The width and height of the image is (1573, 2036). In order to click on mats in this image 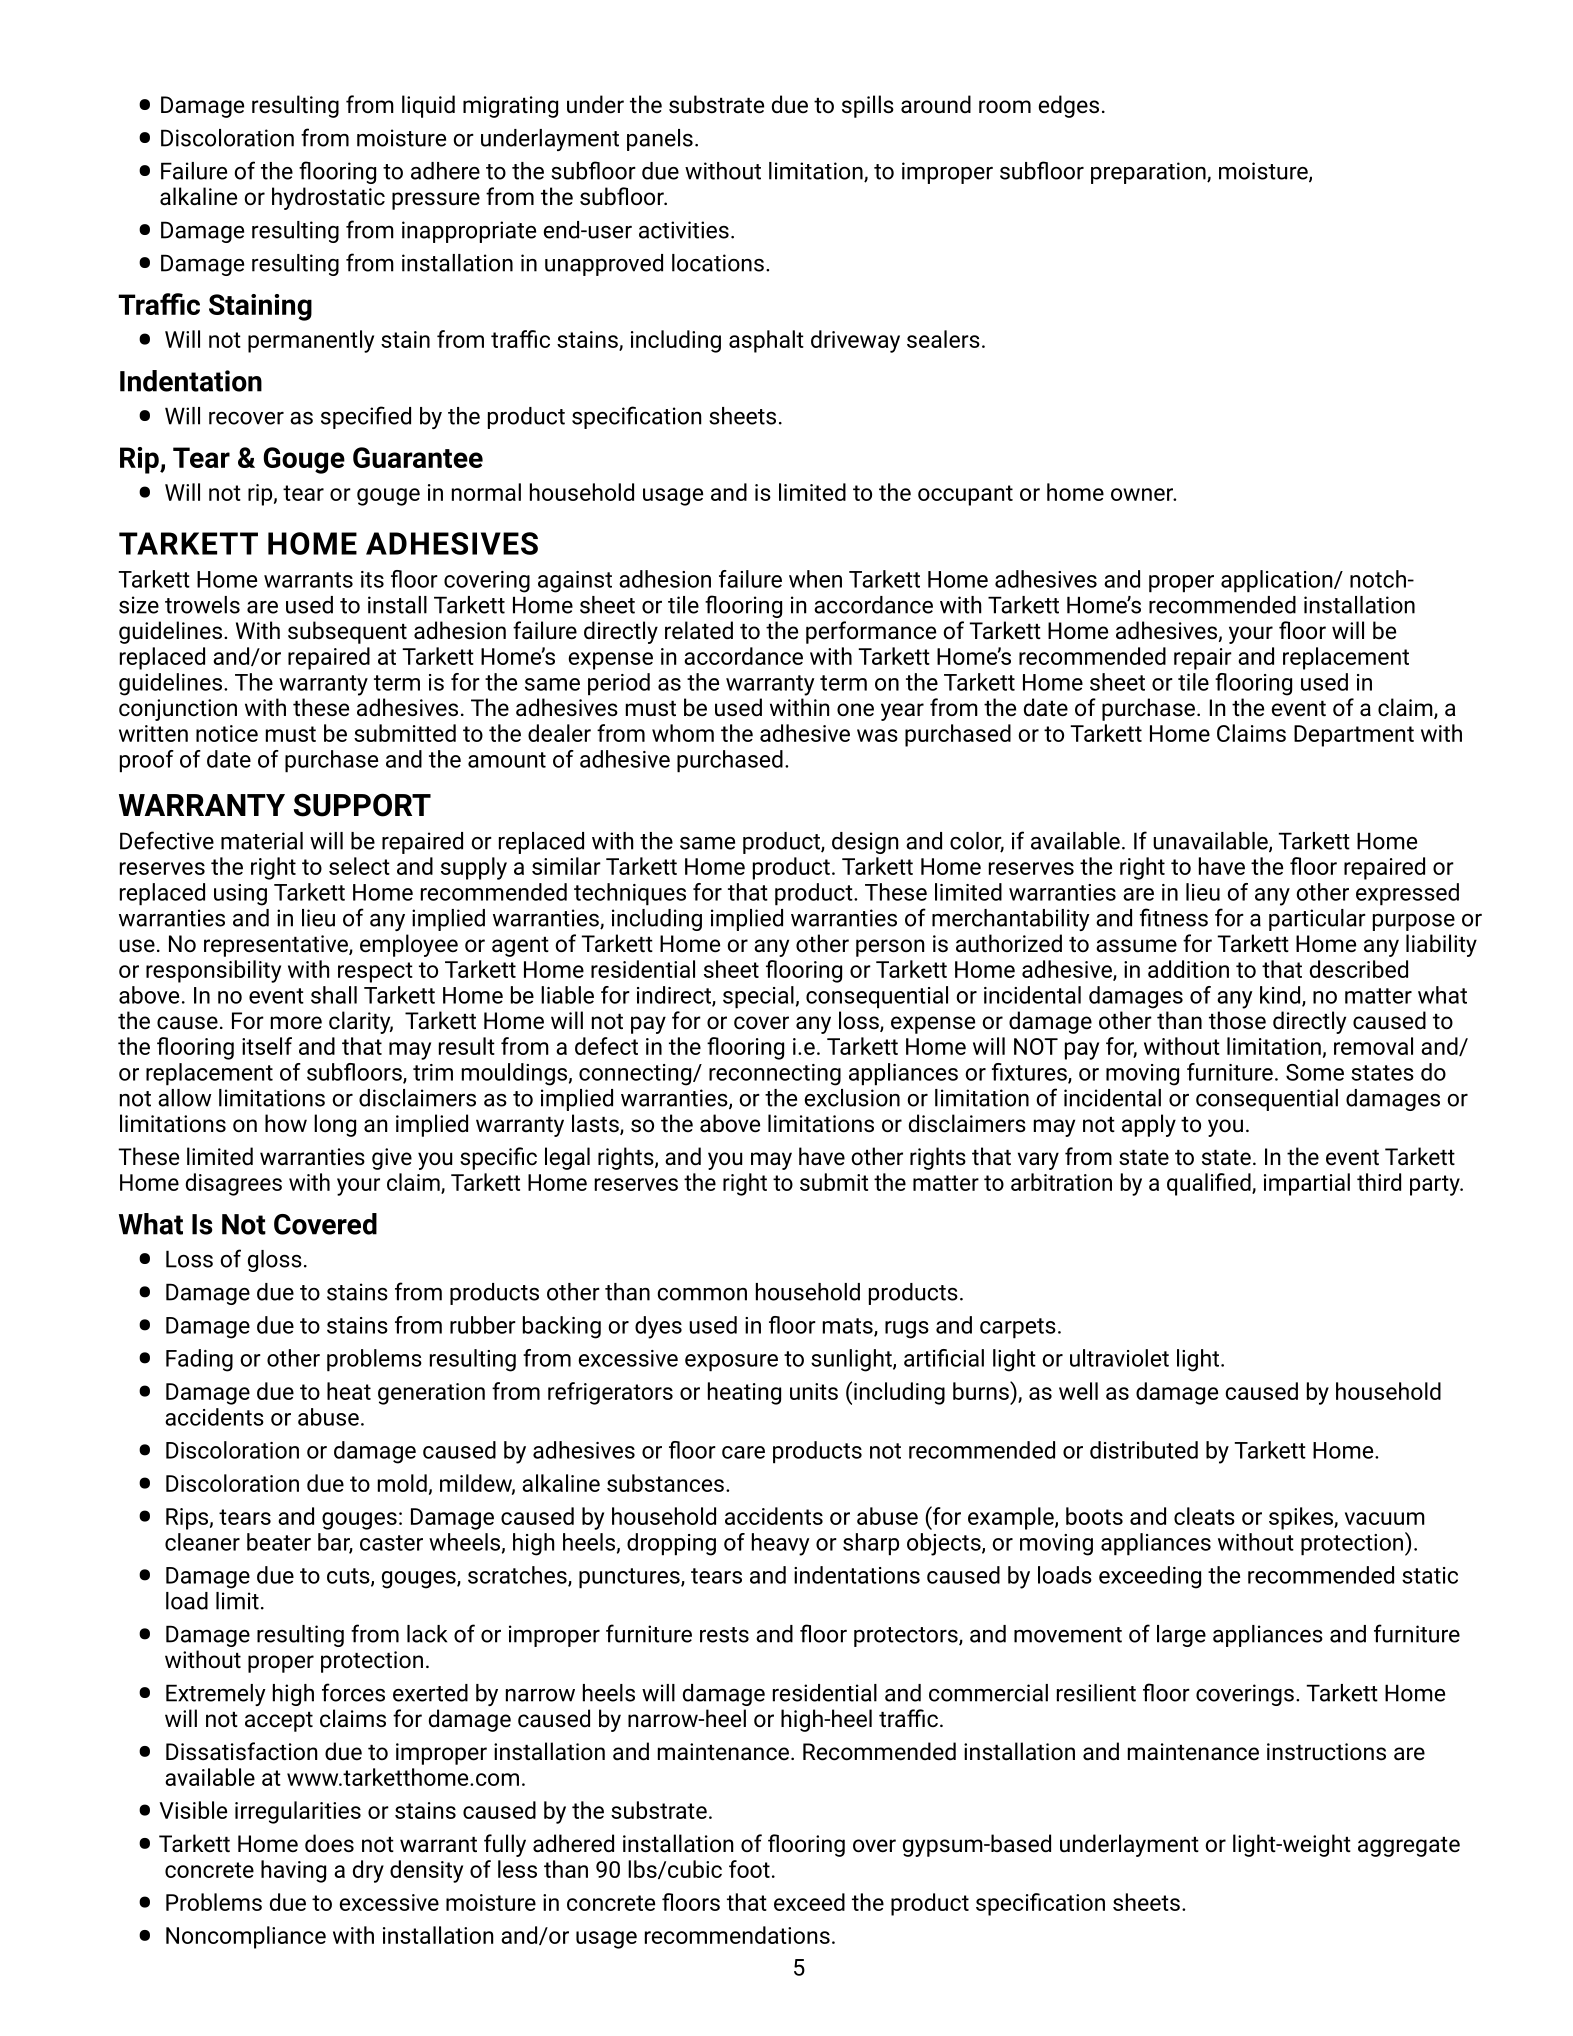, I will do `click(849, 1327)`.
